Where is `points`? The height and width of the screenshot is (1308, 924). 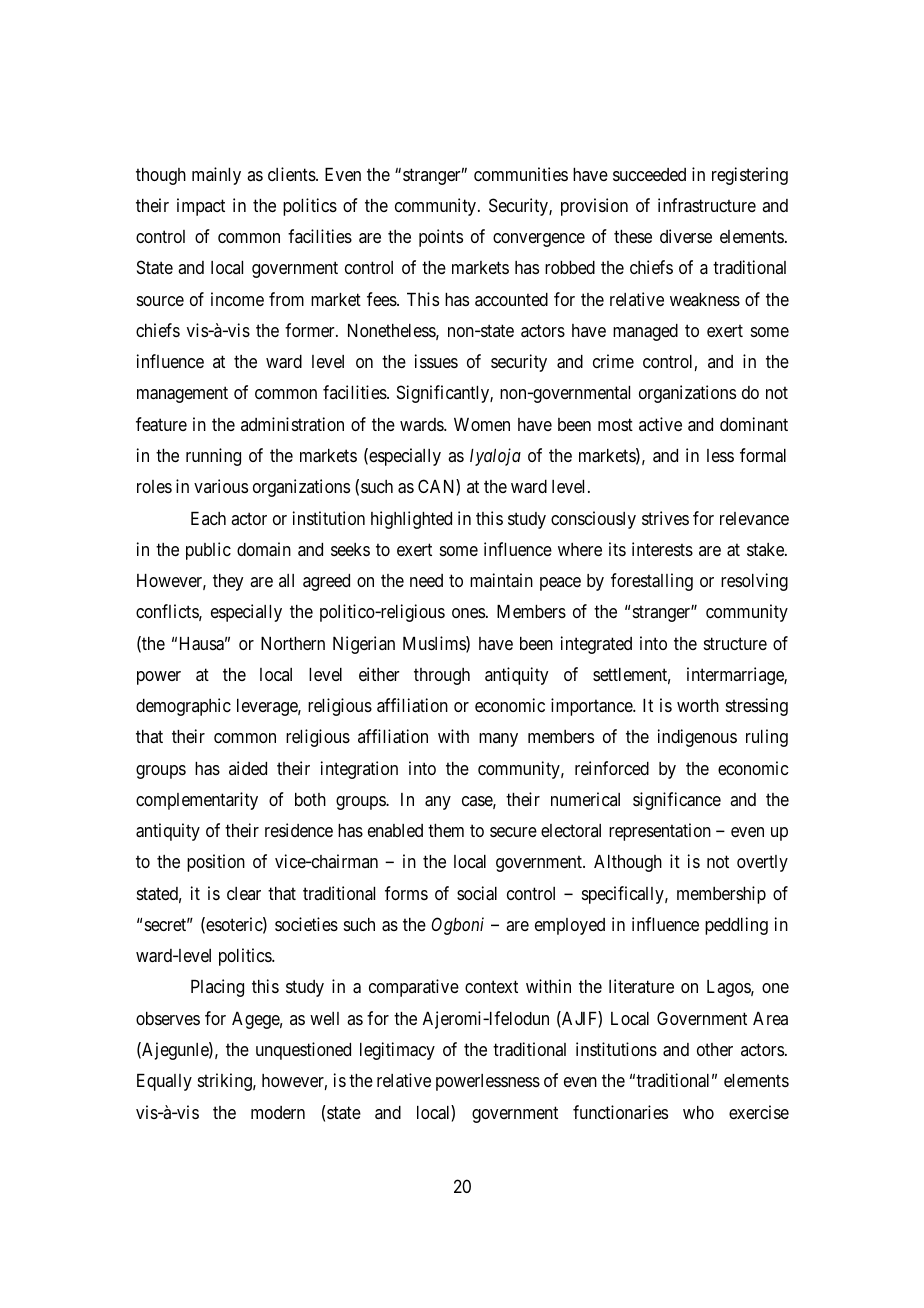
points is located at coordinates (441, 238).
